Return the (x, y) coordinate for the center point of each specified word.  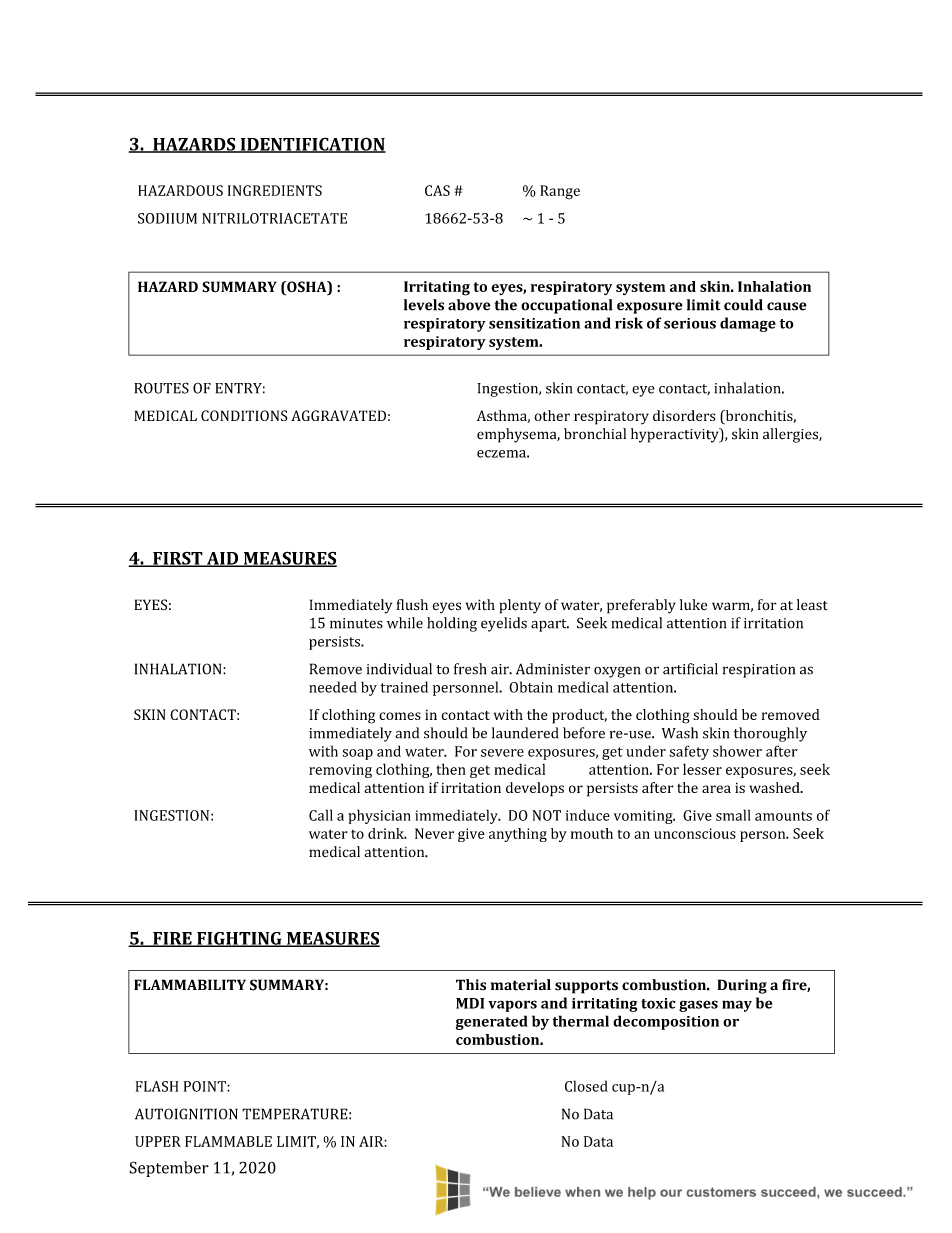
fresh (470, 669)
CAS (437, 190)
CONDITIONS (244, 415)
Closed (586, 1086)
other (552, 415)
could (743, 305)
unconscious (695, 833)
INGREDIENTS (275, 190)
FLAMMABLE (228, 1141)
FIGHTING (239, 939)
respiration (759, 671)
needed (333, 687)
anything (518, 835)
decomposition (666, 1022)
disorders (684, 415)
